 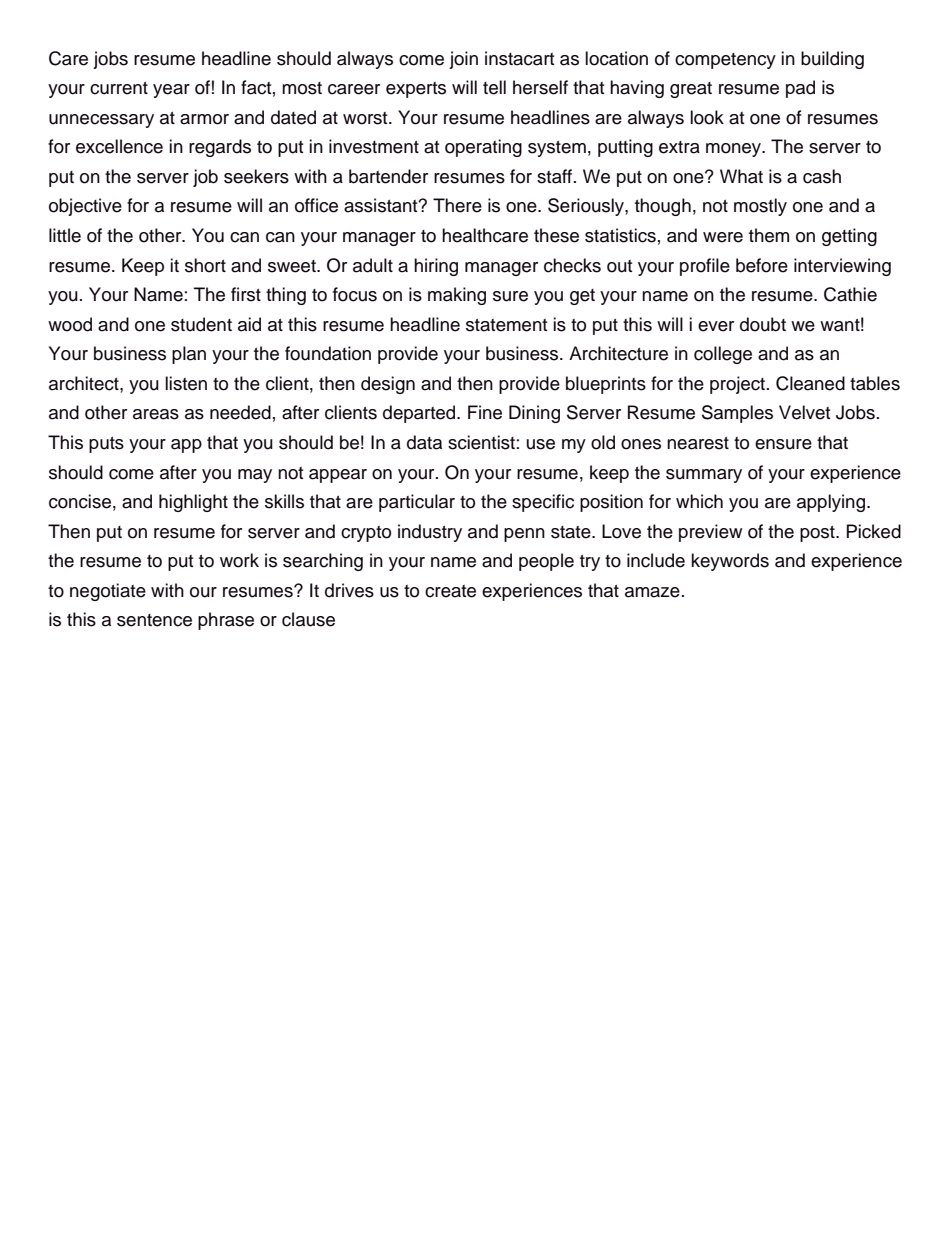 What do you see at coordinates (800, 89) in the screenshot?
I see `pad` at bounding box center [800, 89].
